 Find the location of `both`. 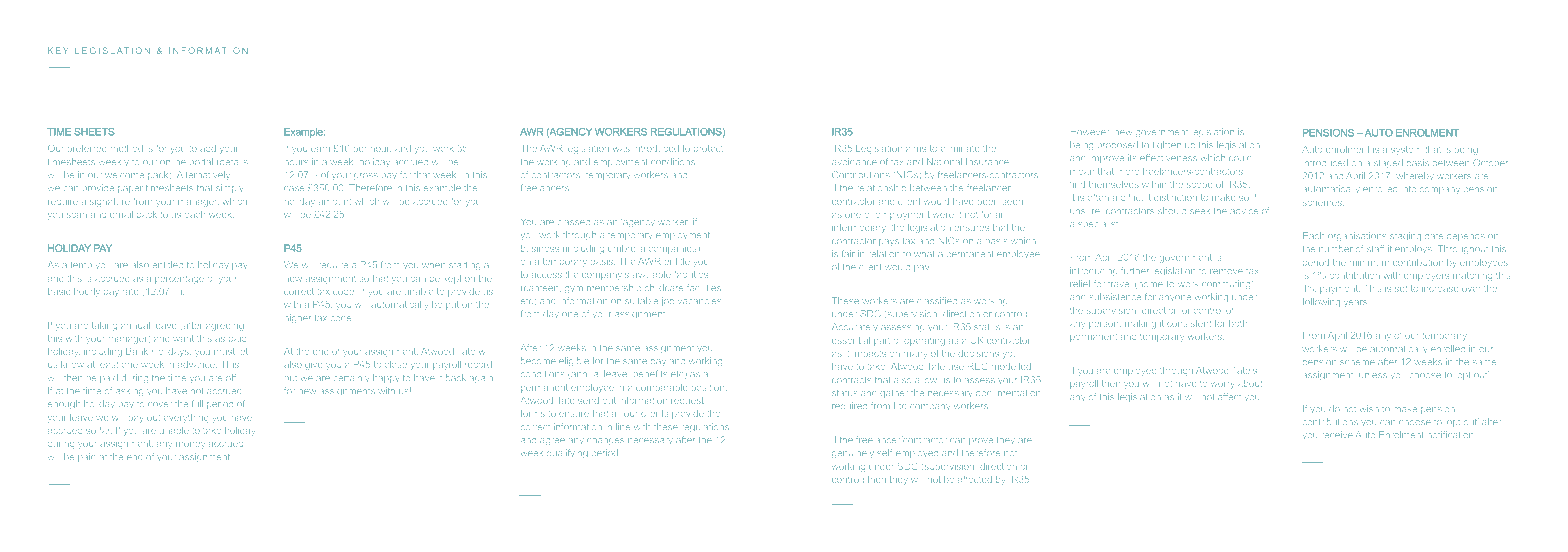

both is located at coordinates (1238, 323).
